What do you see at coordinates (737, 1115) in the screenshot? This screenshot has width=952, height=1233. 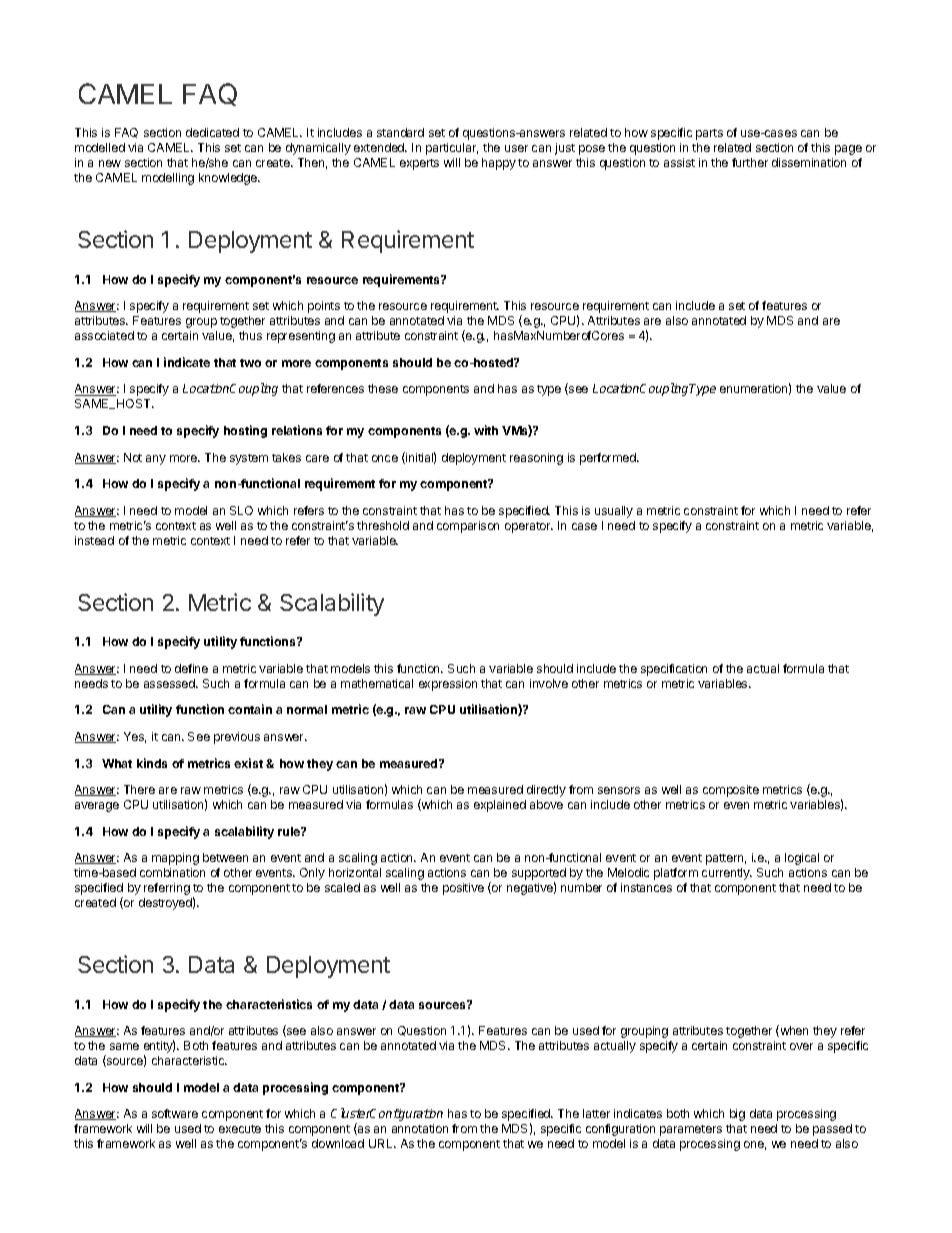 I see `big` at bounding box center [737, 1115].
